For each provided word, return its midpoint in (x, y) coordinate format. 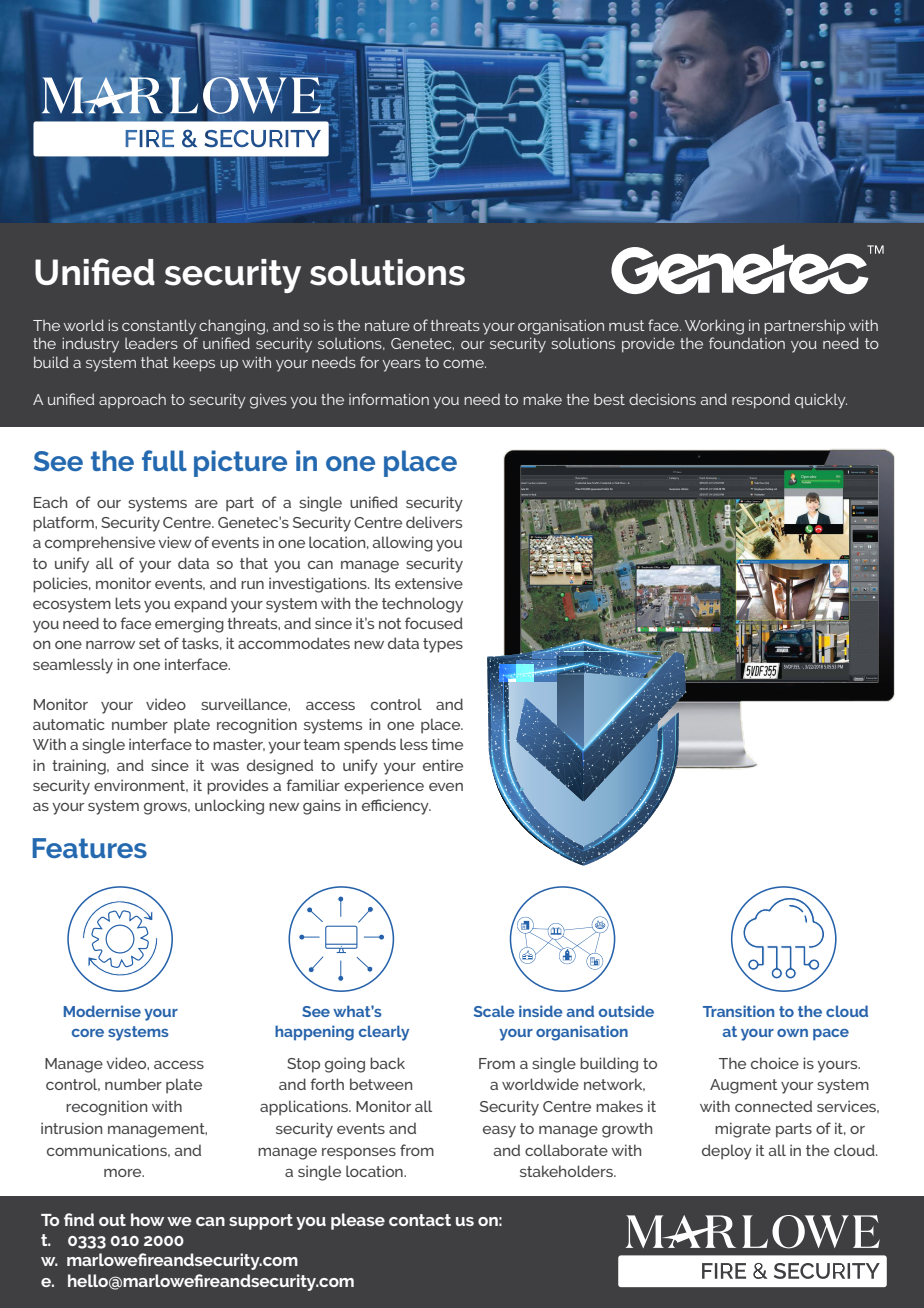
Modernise (102, 1011)
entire (443, 765)
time (447, 744)
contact (420, 1220)
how (147, 1219)
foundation (747, 343)
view (175, 542)
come (464, 364)
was (225, 767)
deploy (727, 1152)
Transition (738, 1011)
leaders (151, 343)
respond (761, 401)
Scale (494, 1011)
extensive (429, 583)
